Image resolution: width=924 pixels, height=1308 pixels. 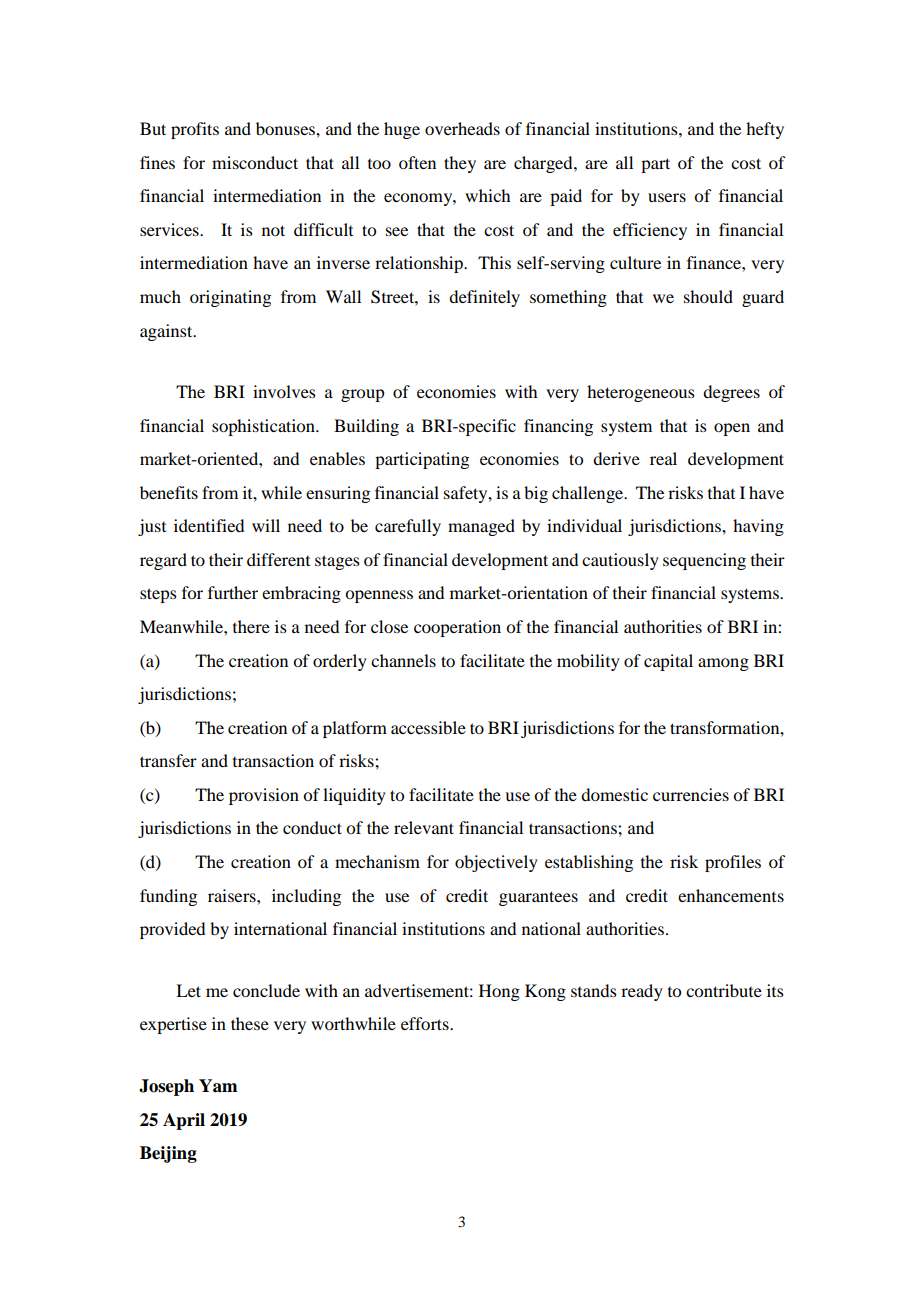 What do you see at coordinates (731, 393) in the image?
I see `degrees` at bounding box center [731, 393].
